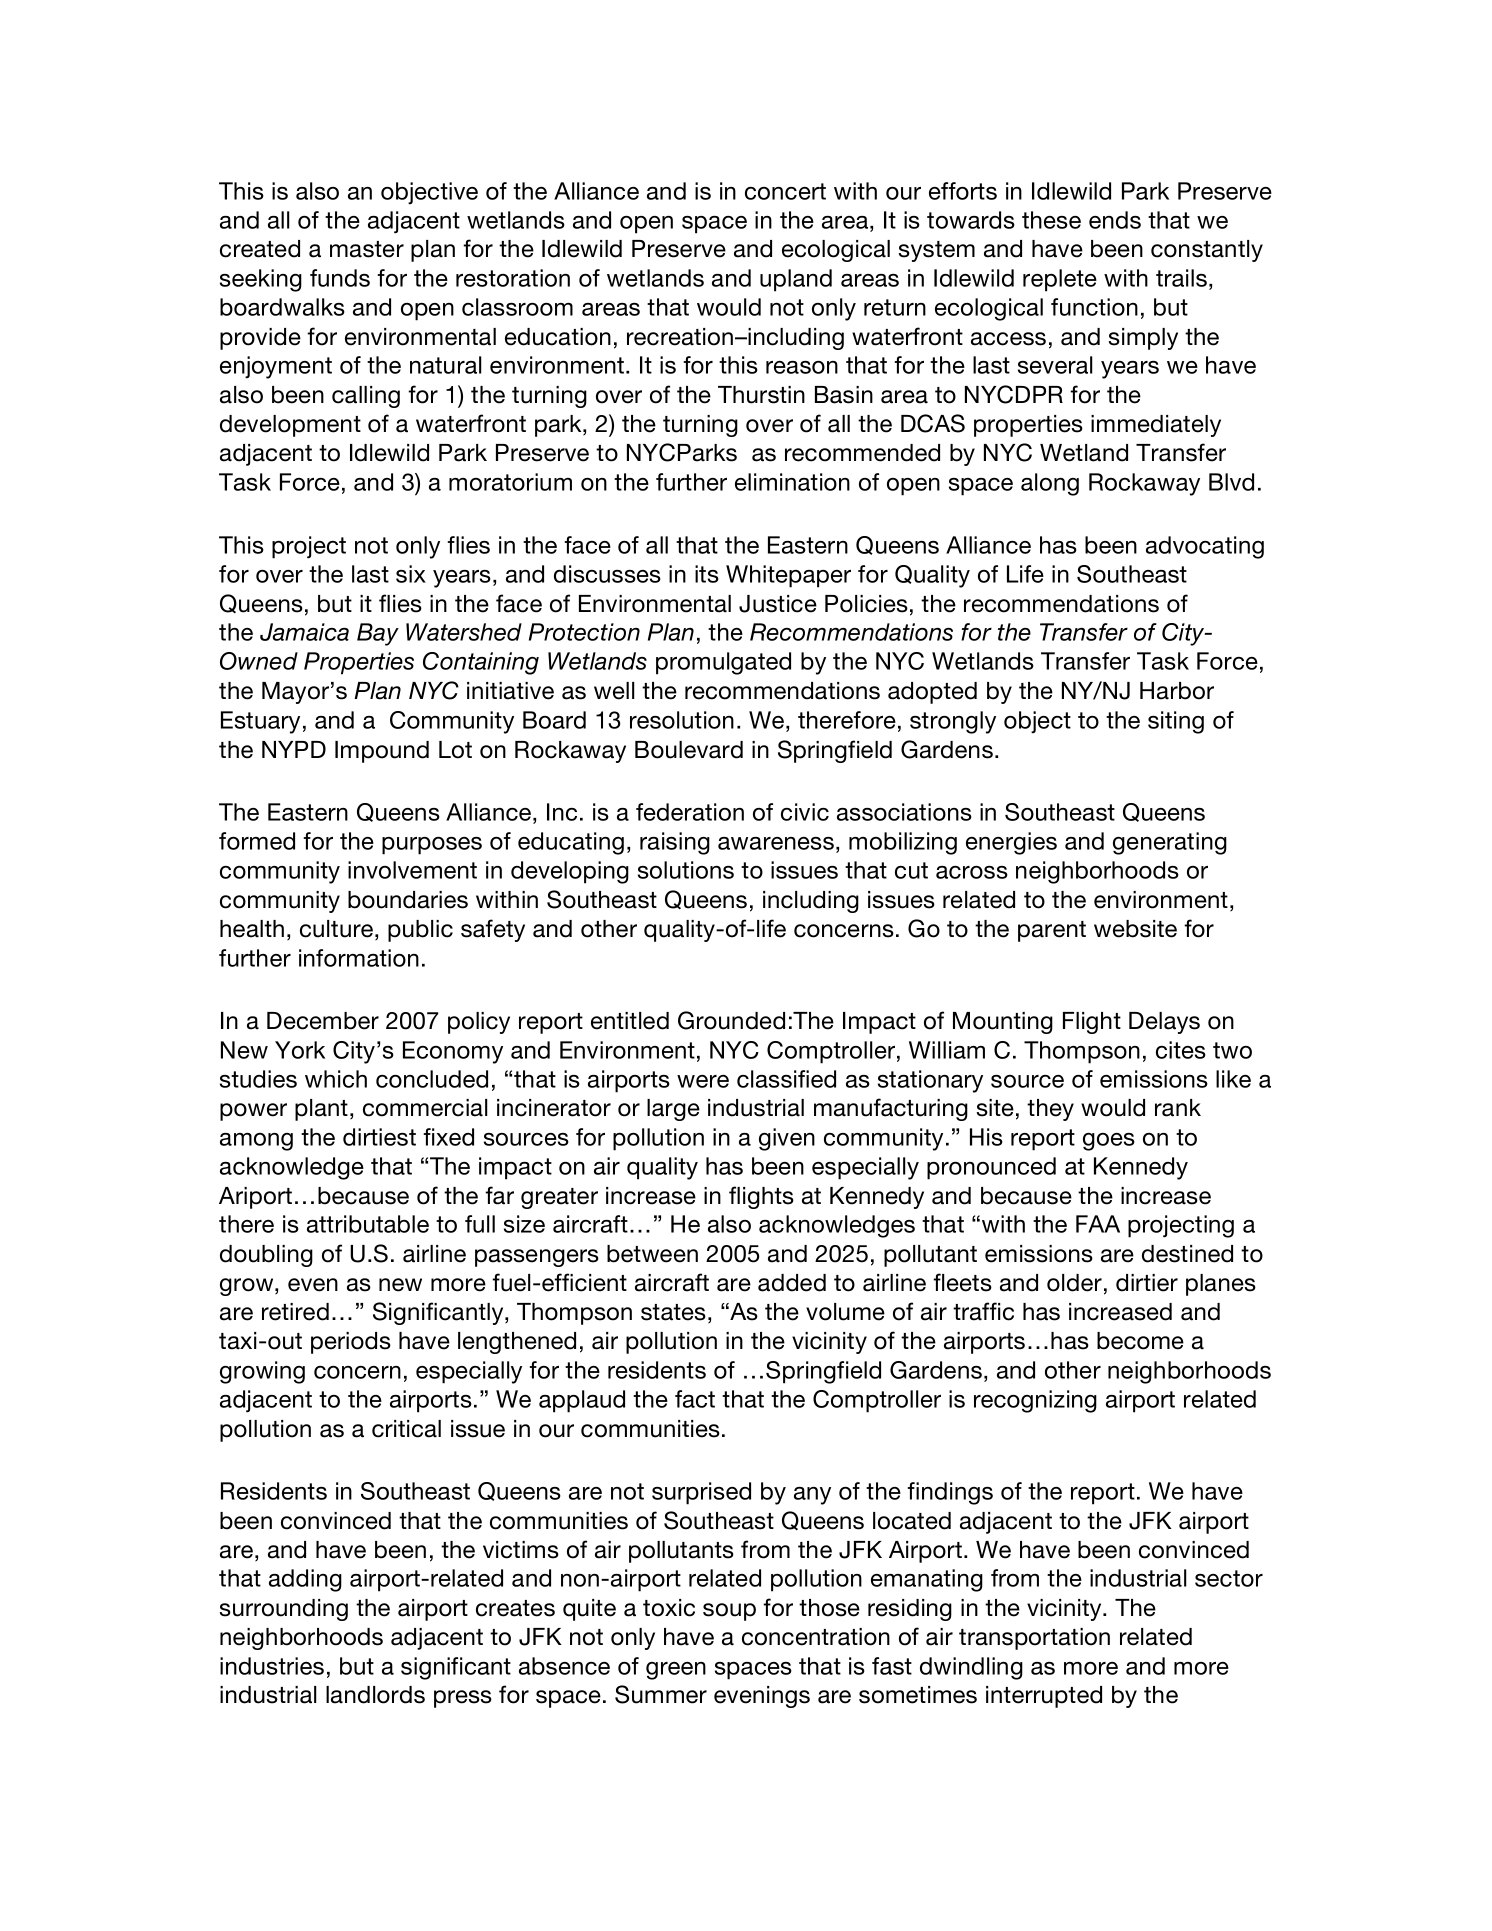 The width and height of the page is (1492, 1931). I want to click on siting, so click(1176, 722).
